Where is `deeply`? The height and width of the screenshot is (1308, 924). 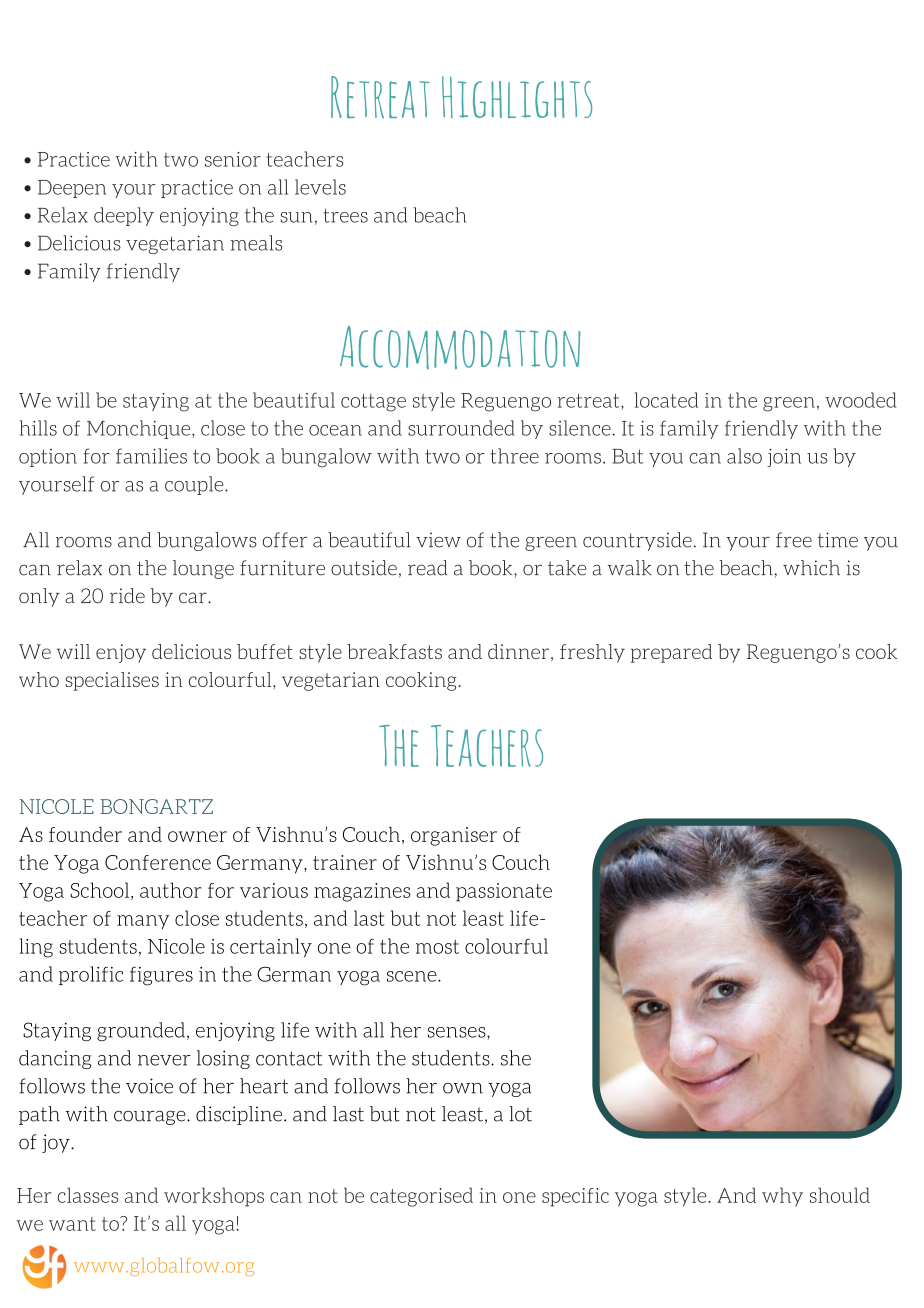
deeply is located at coordinates (124, 216).
